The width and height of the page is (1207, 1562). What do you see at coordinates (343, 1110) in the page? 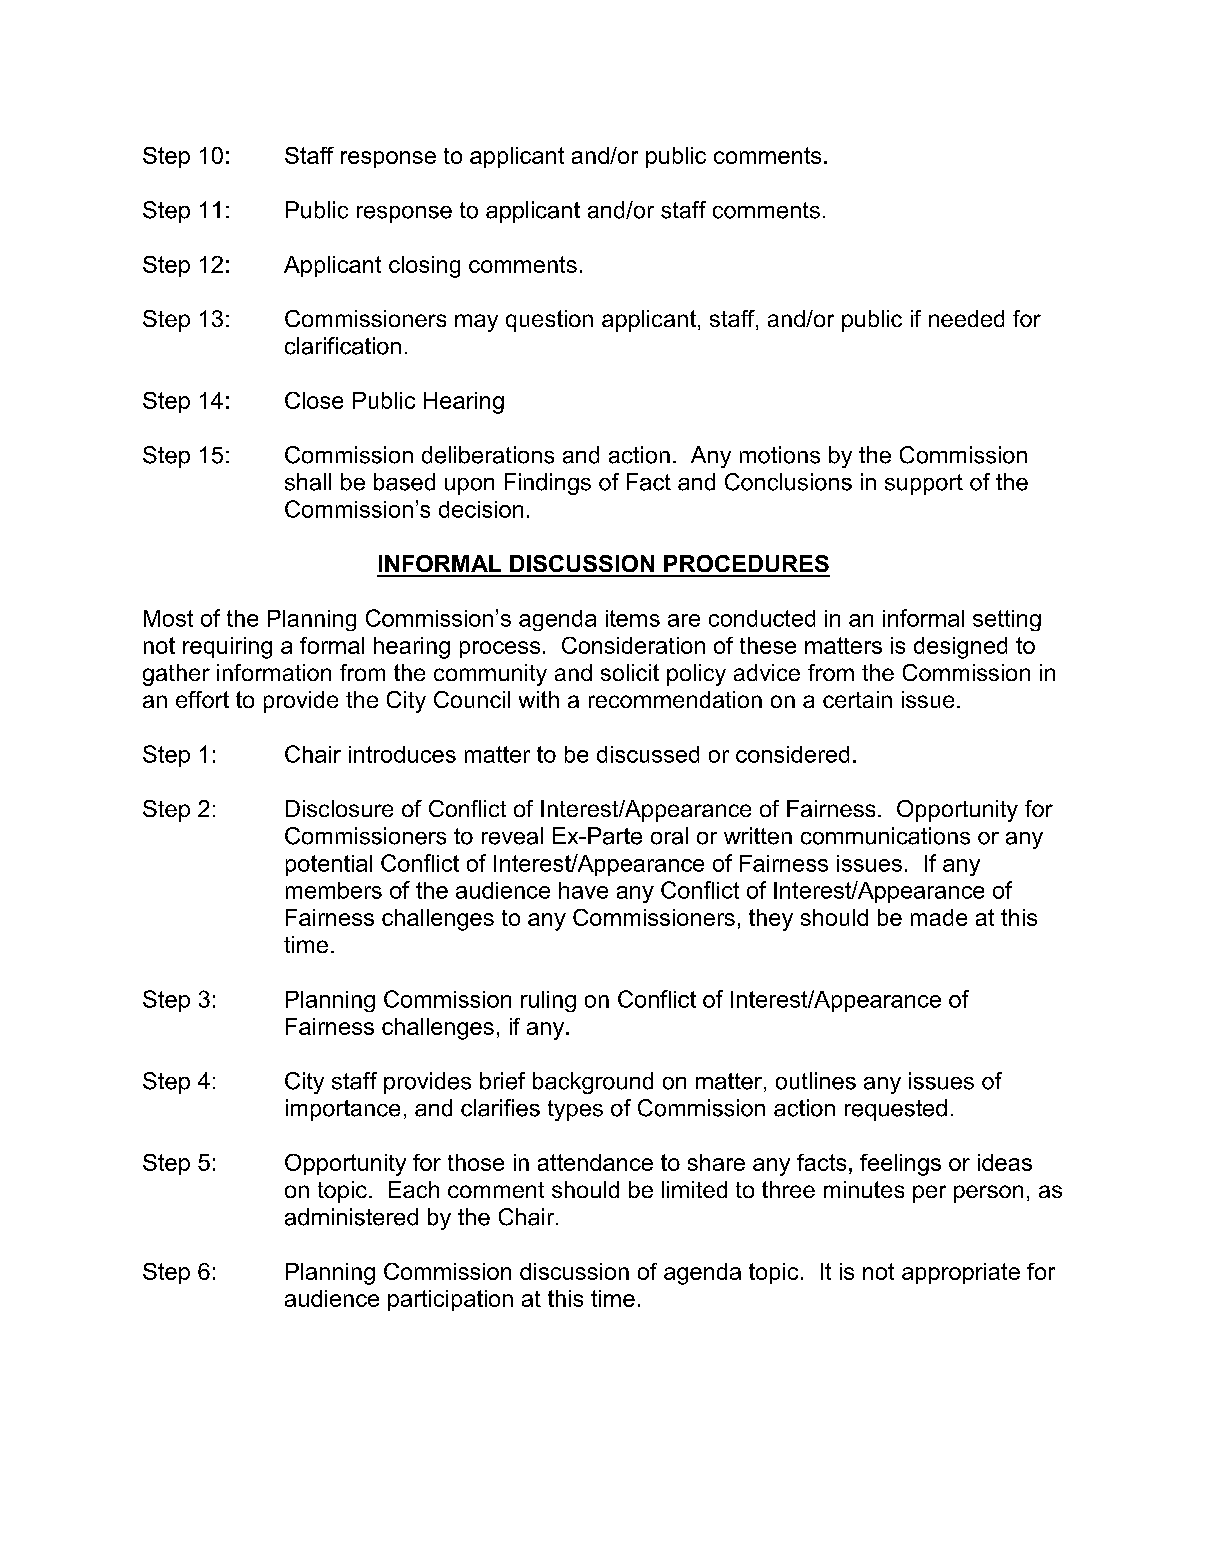
I see `importance` at bounding box center [343, 1110].
